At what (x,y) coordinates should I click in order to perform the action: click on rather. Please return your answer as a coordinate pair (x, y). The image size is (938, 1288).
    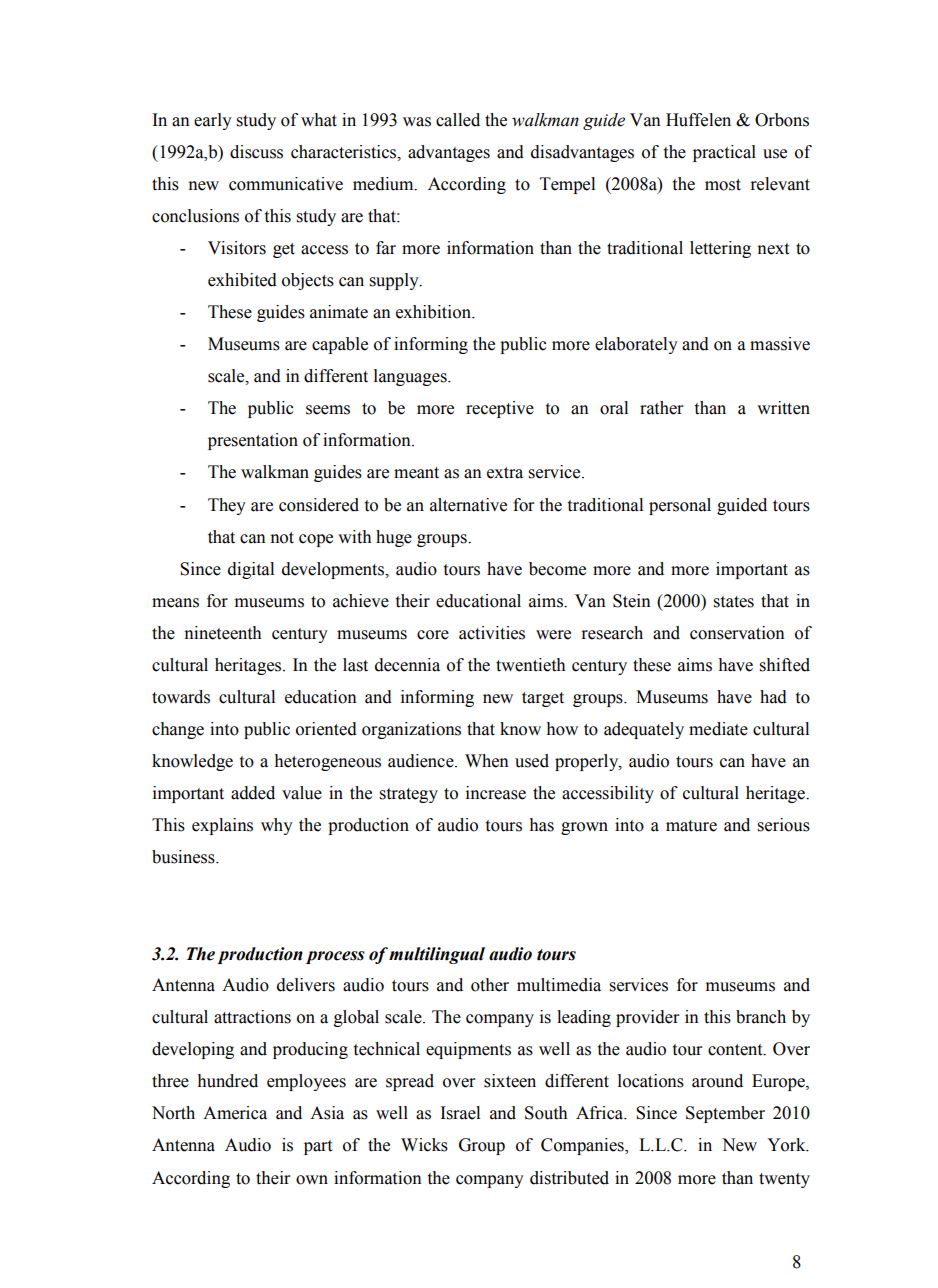
    Looking at the image, I should click on (661, 408).
